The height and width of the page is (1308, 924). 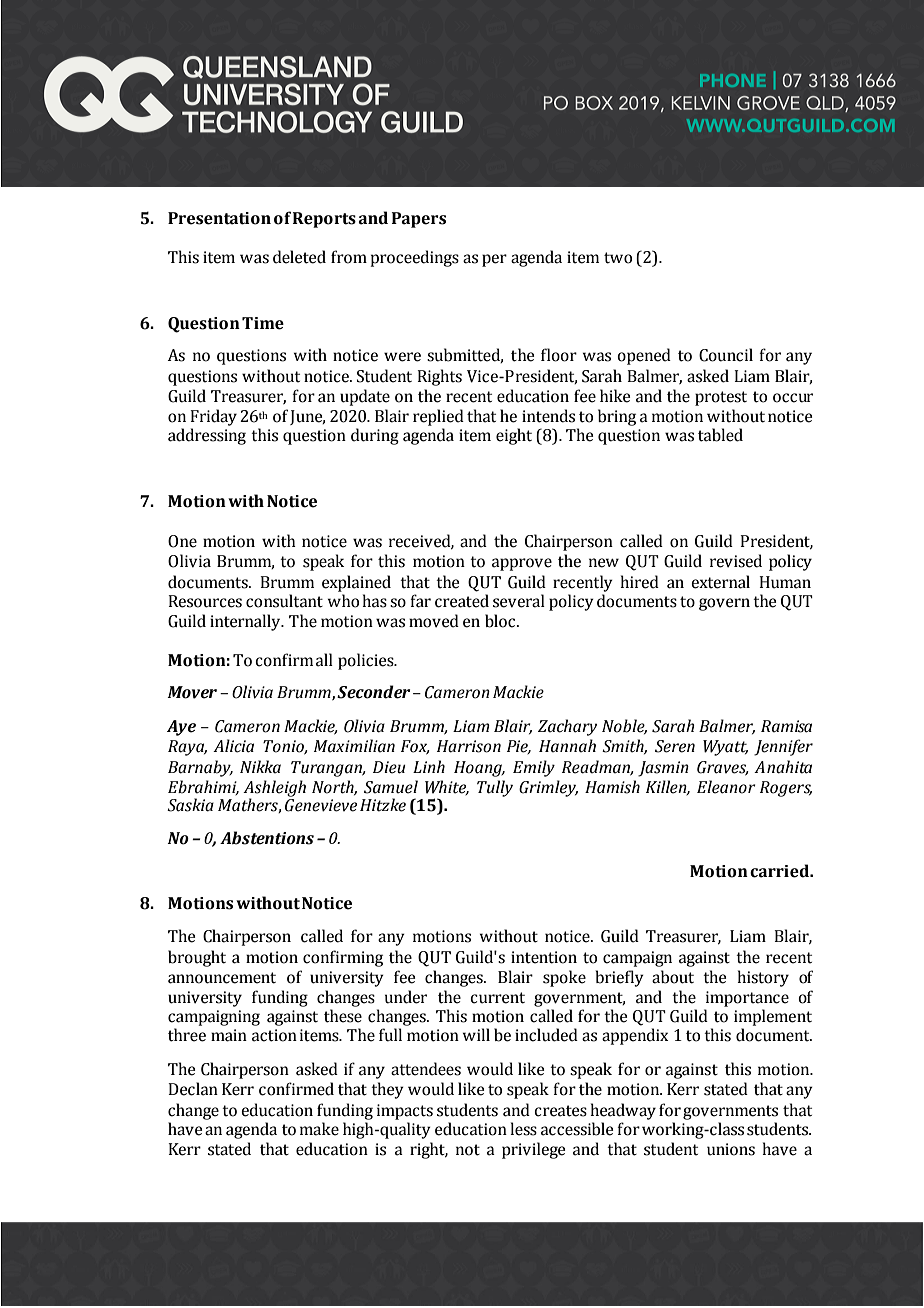 What do you see at coordinates (469, 746) in the page?
I see `Harrison` at bounding box center [469, 746].
